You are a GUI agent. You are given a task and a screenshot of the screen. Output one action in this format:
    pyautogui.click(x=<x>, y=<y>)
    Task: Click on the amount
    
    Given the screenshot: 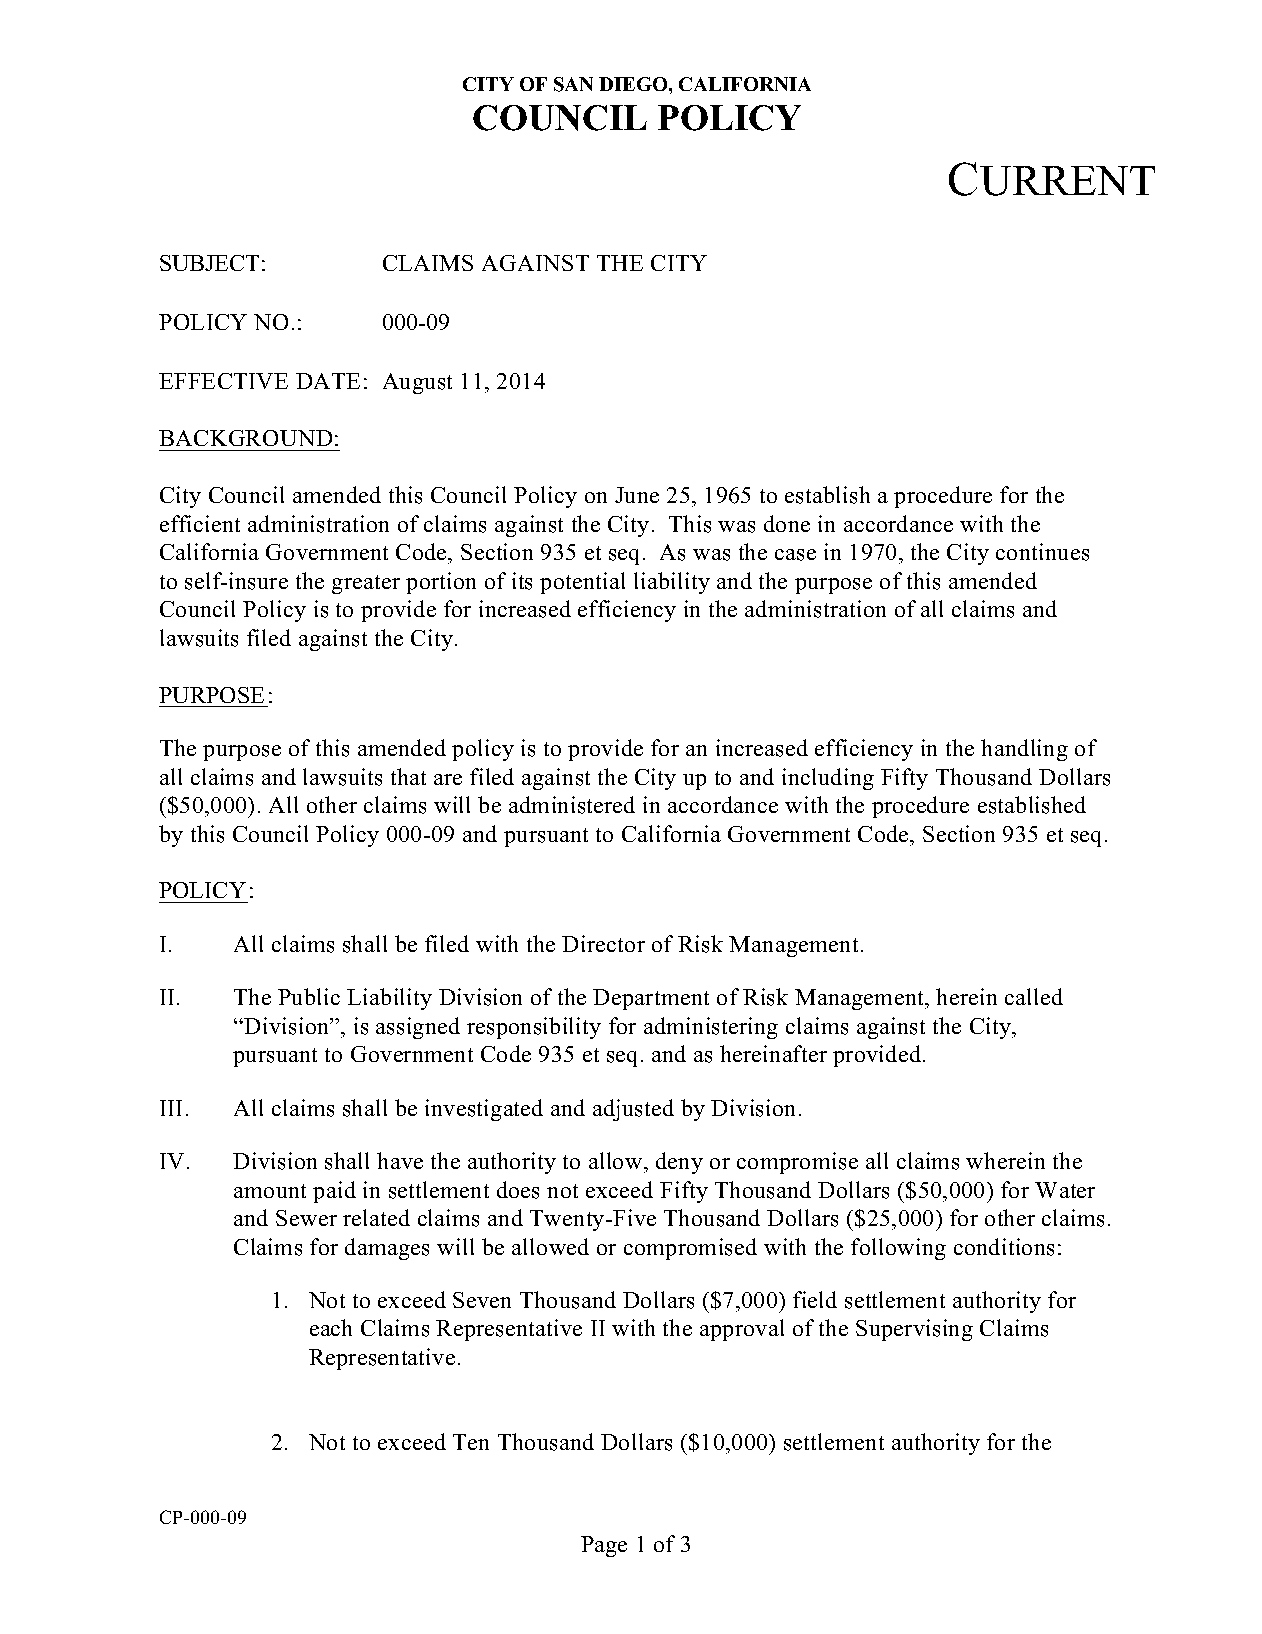 What is the action you would take?
    pyautogui.click(x=270, y=1191)
